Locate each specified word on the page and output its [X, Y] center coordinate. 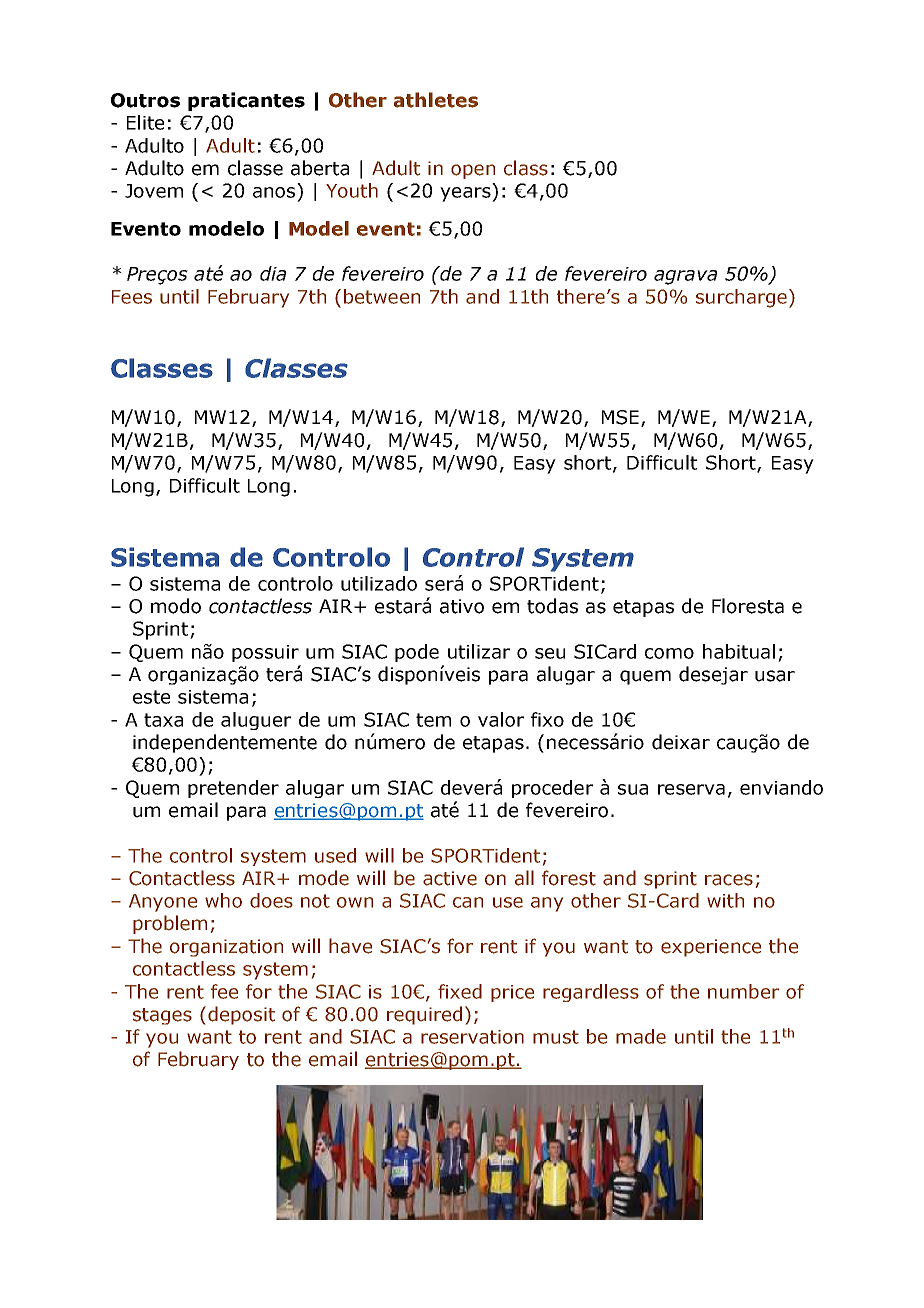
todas [552, 606]
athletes [436, 100]
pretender [233, 789]
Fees [132, 297]
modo [176, 606]
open [473, 171]
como [669, 653]
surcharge [741, 298]
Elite [145, 122]
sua [633, 789]
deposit [241, 1015]
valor [501, 719]
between [382, 296]
